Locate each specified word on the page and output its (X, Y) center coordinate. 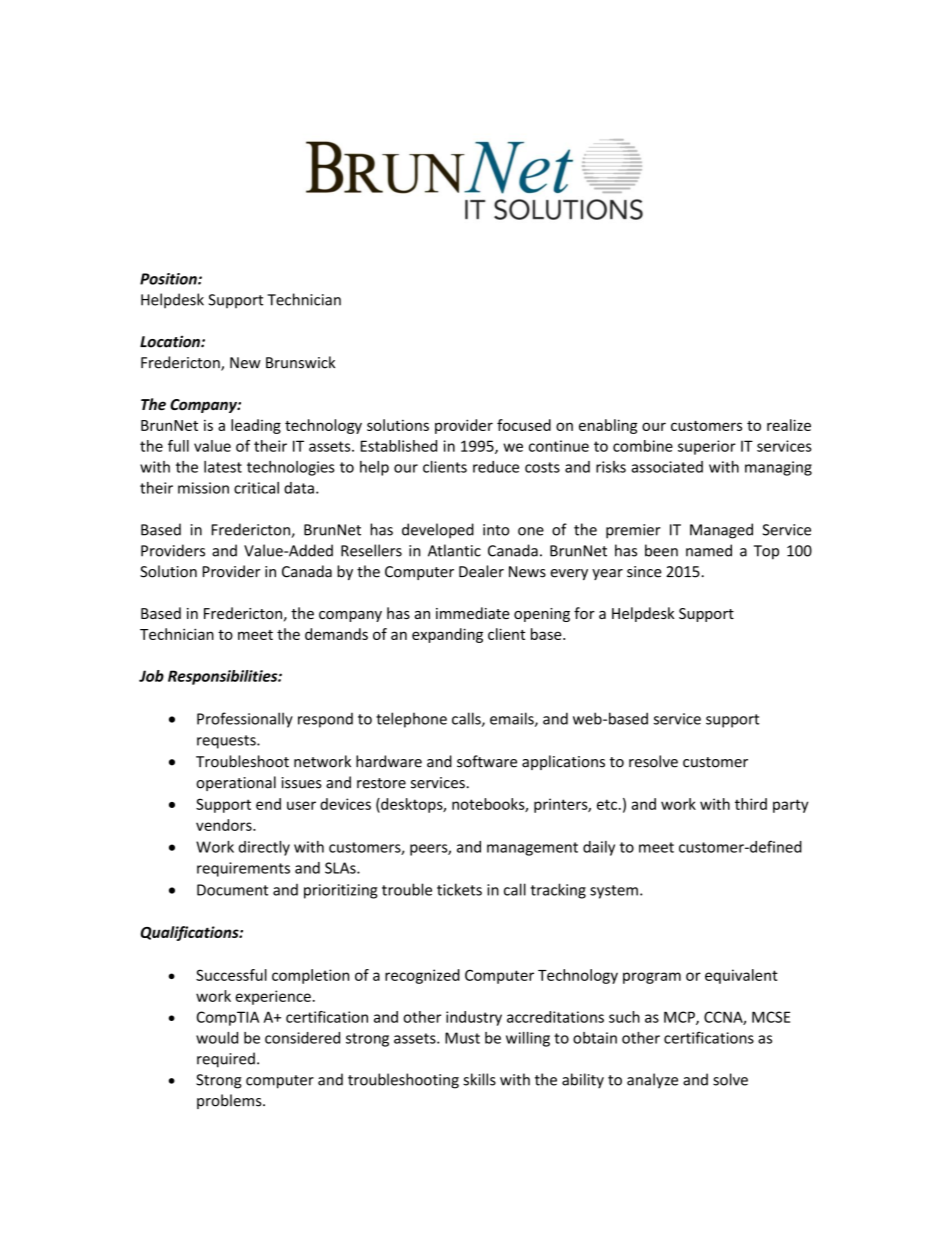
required (226, 1060)
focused (524, 425)
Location (171, 341)
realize (789, 425)
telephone (411, 720)
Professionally (245, 720)
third (751, 804)
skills (479, 1079)
